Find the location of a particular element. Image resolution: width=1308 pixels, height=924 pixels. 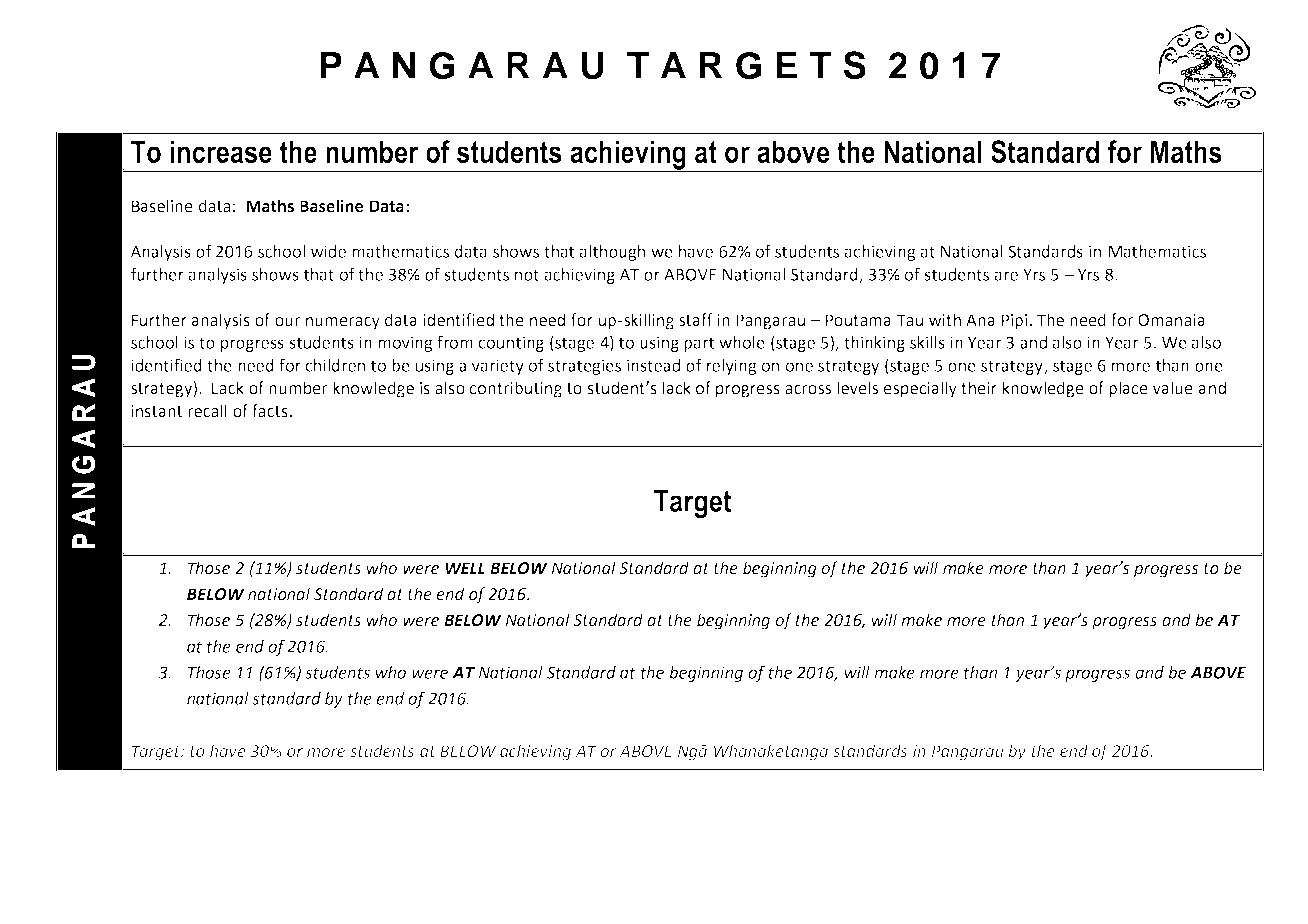

although is located at coordinates (612, 253).
